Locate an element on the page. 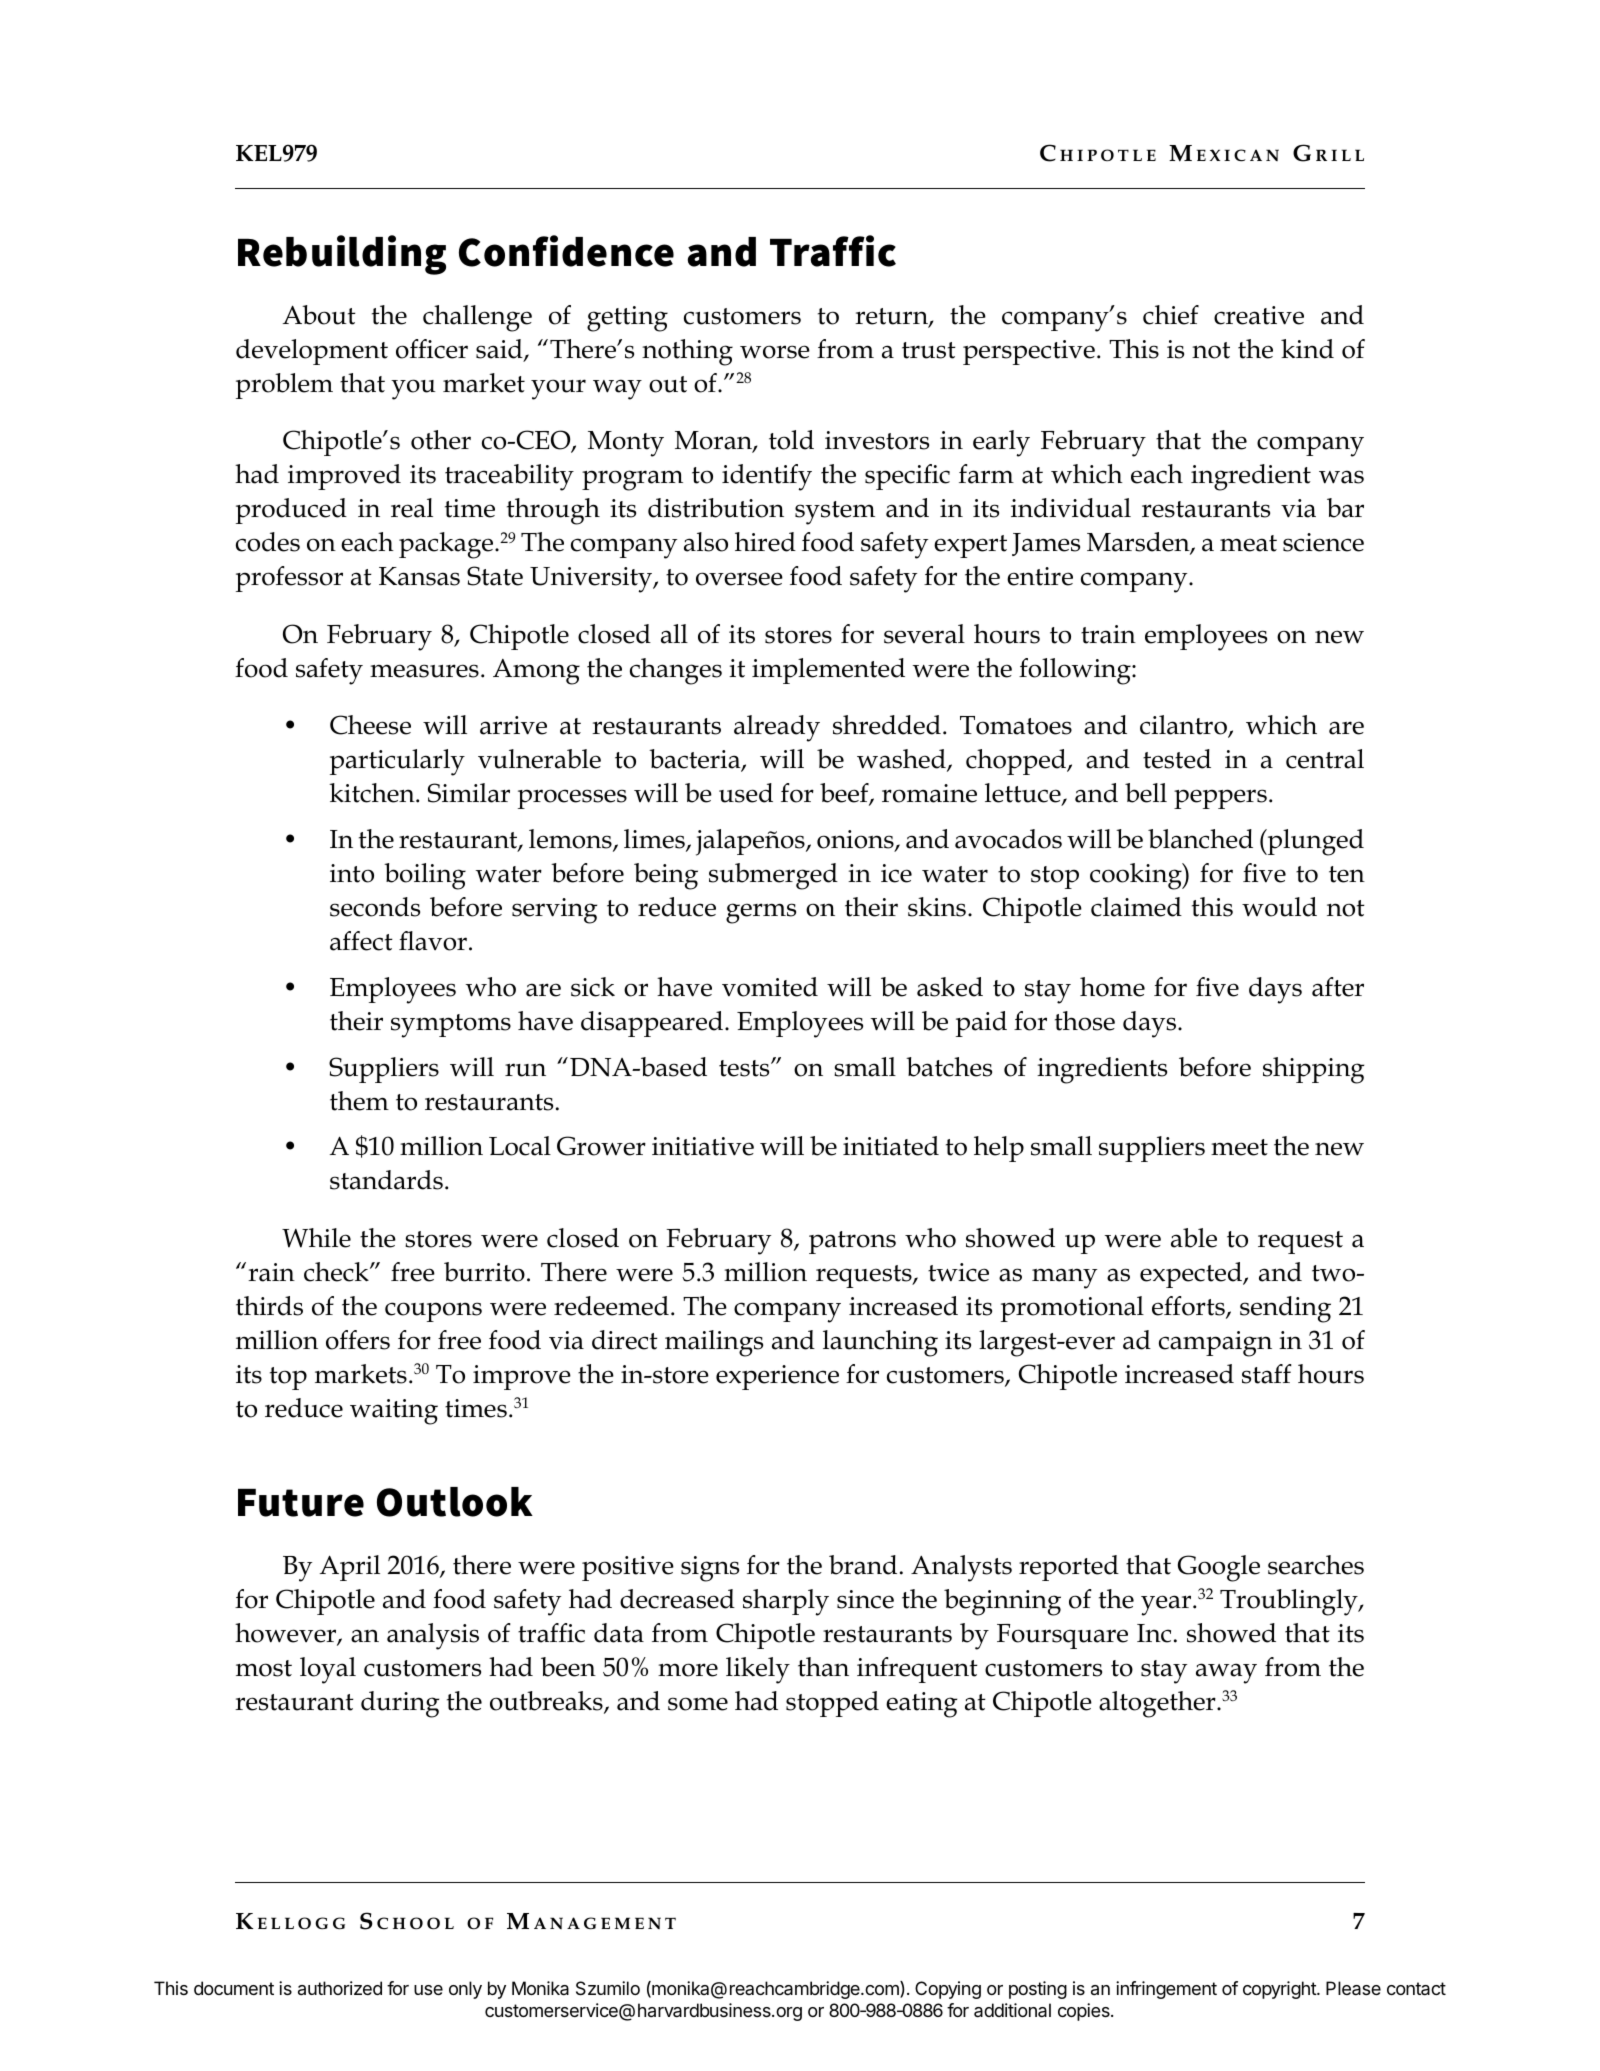 The image size is (1600, 2071). waiting is located at coordinates (394, 1412).
